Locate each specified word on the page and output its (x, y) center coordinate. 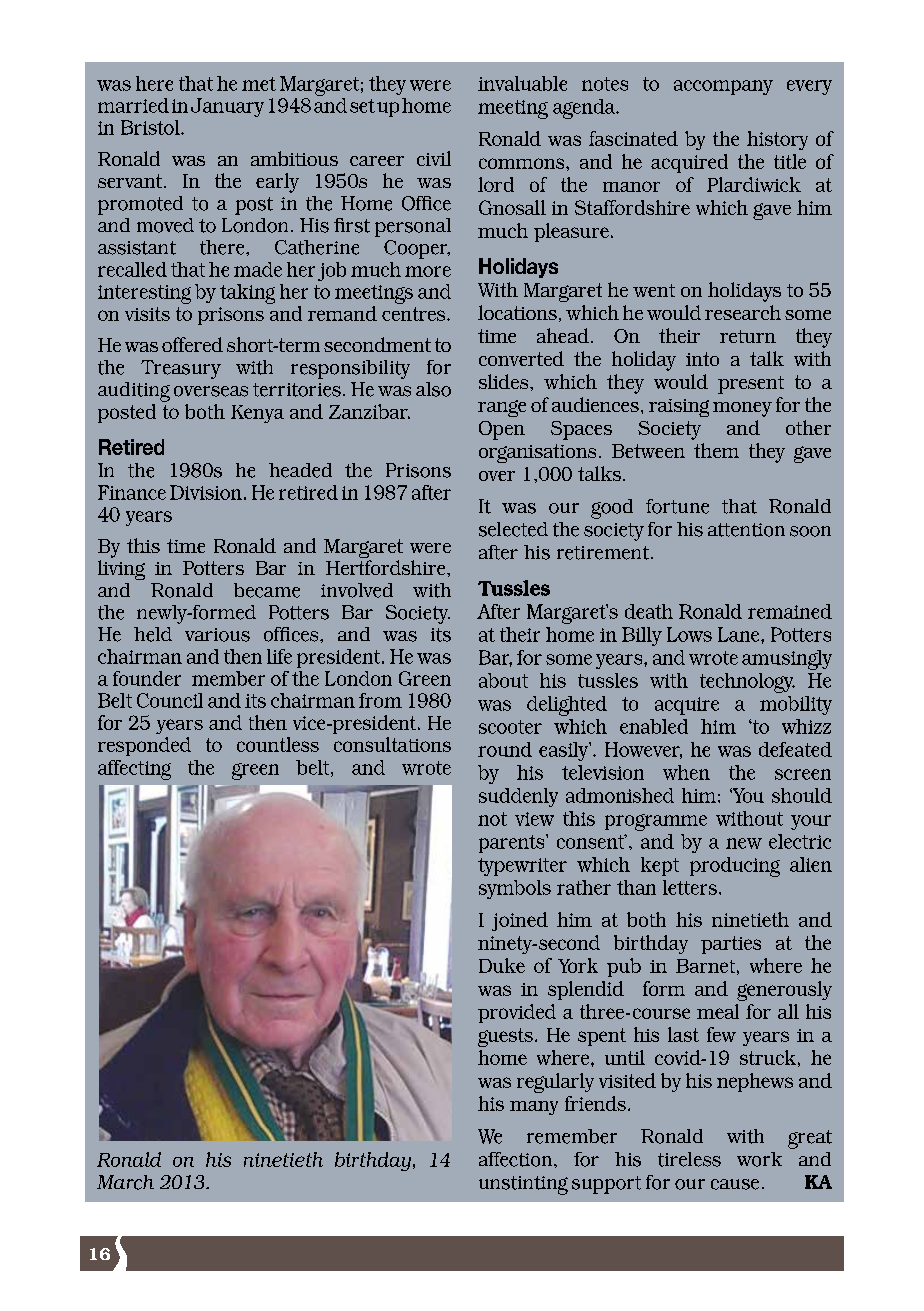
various (217, 635)
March (125, 1182)
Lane (740, 634)
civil (434, 158)
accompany (723, 87)
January (227, 107)
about (503, 680)
